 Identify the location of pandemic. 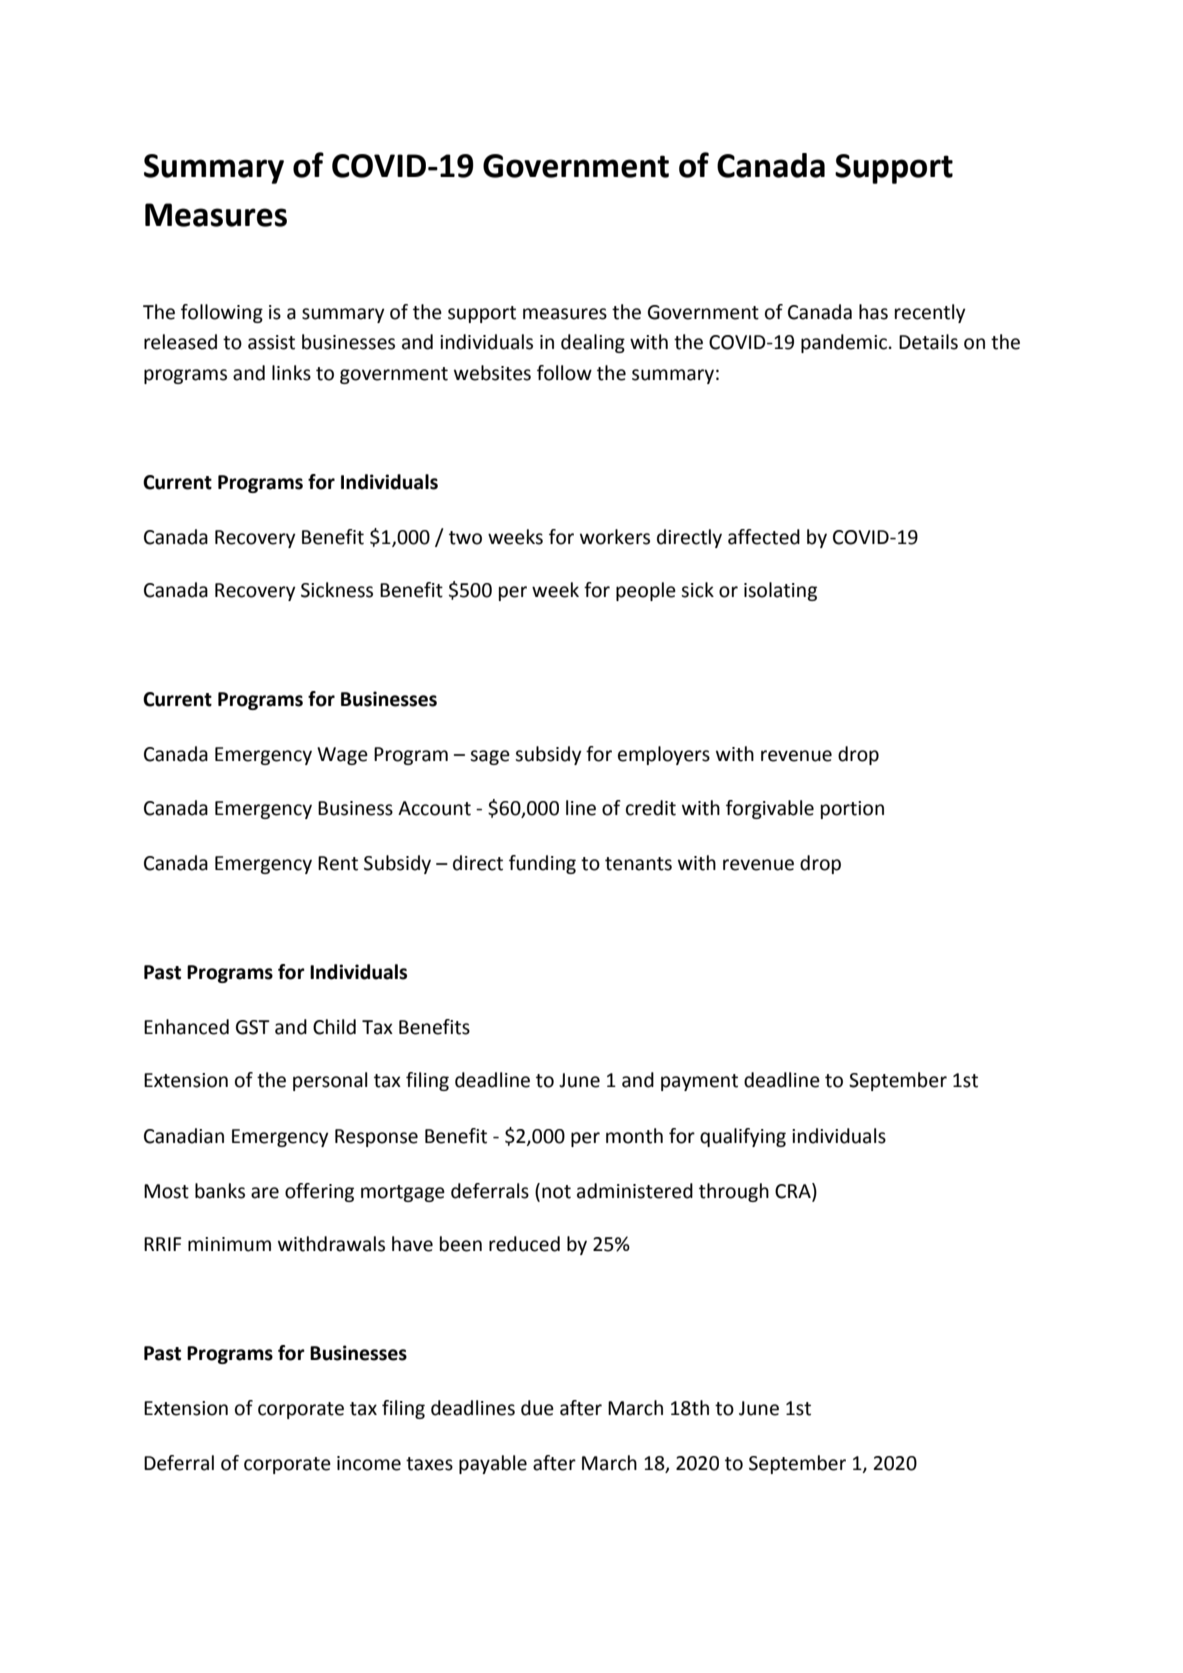
(844, 343).
